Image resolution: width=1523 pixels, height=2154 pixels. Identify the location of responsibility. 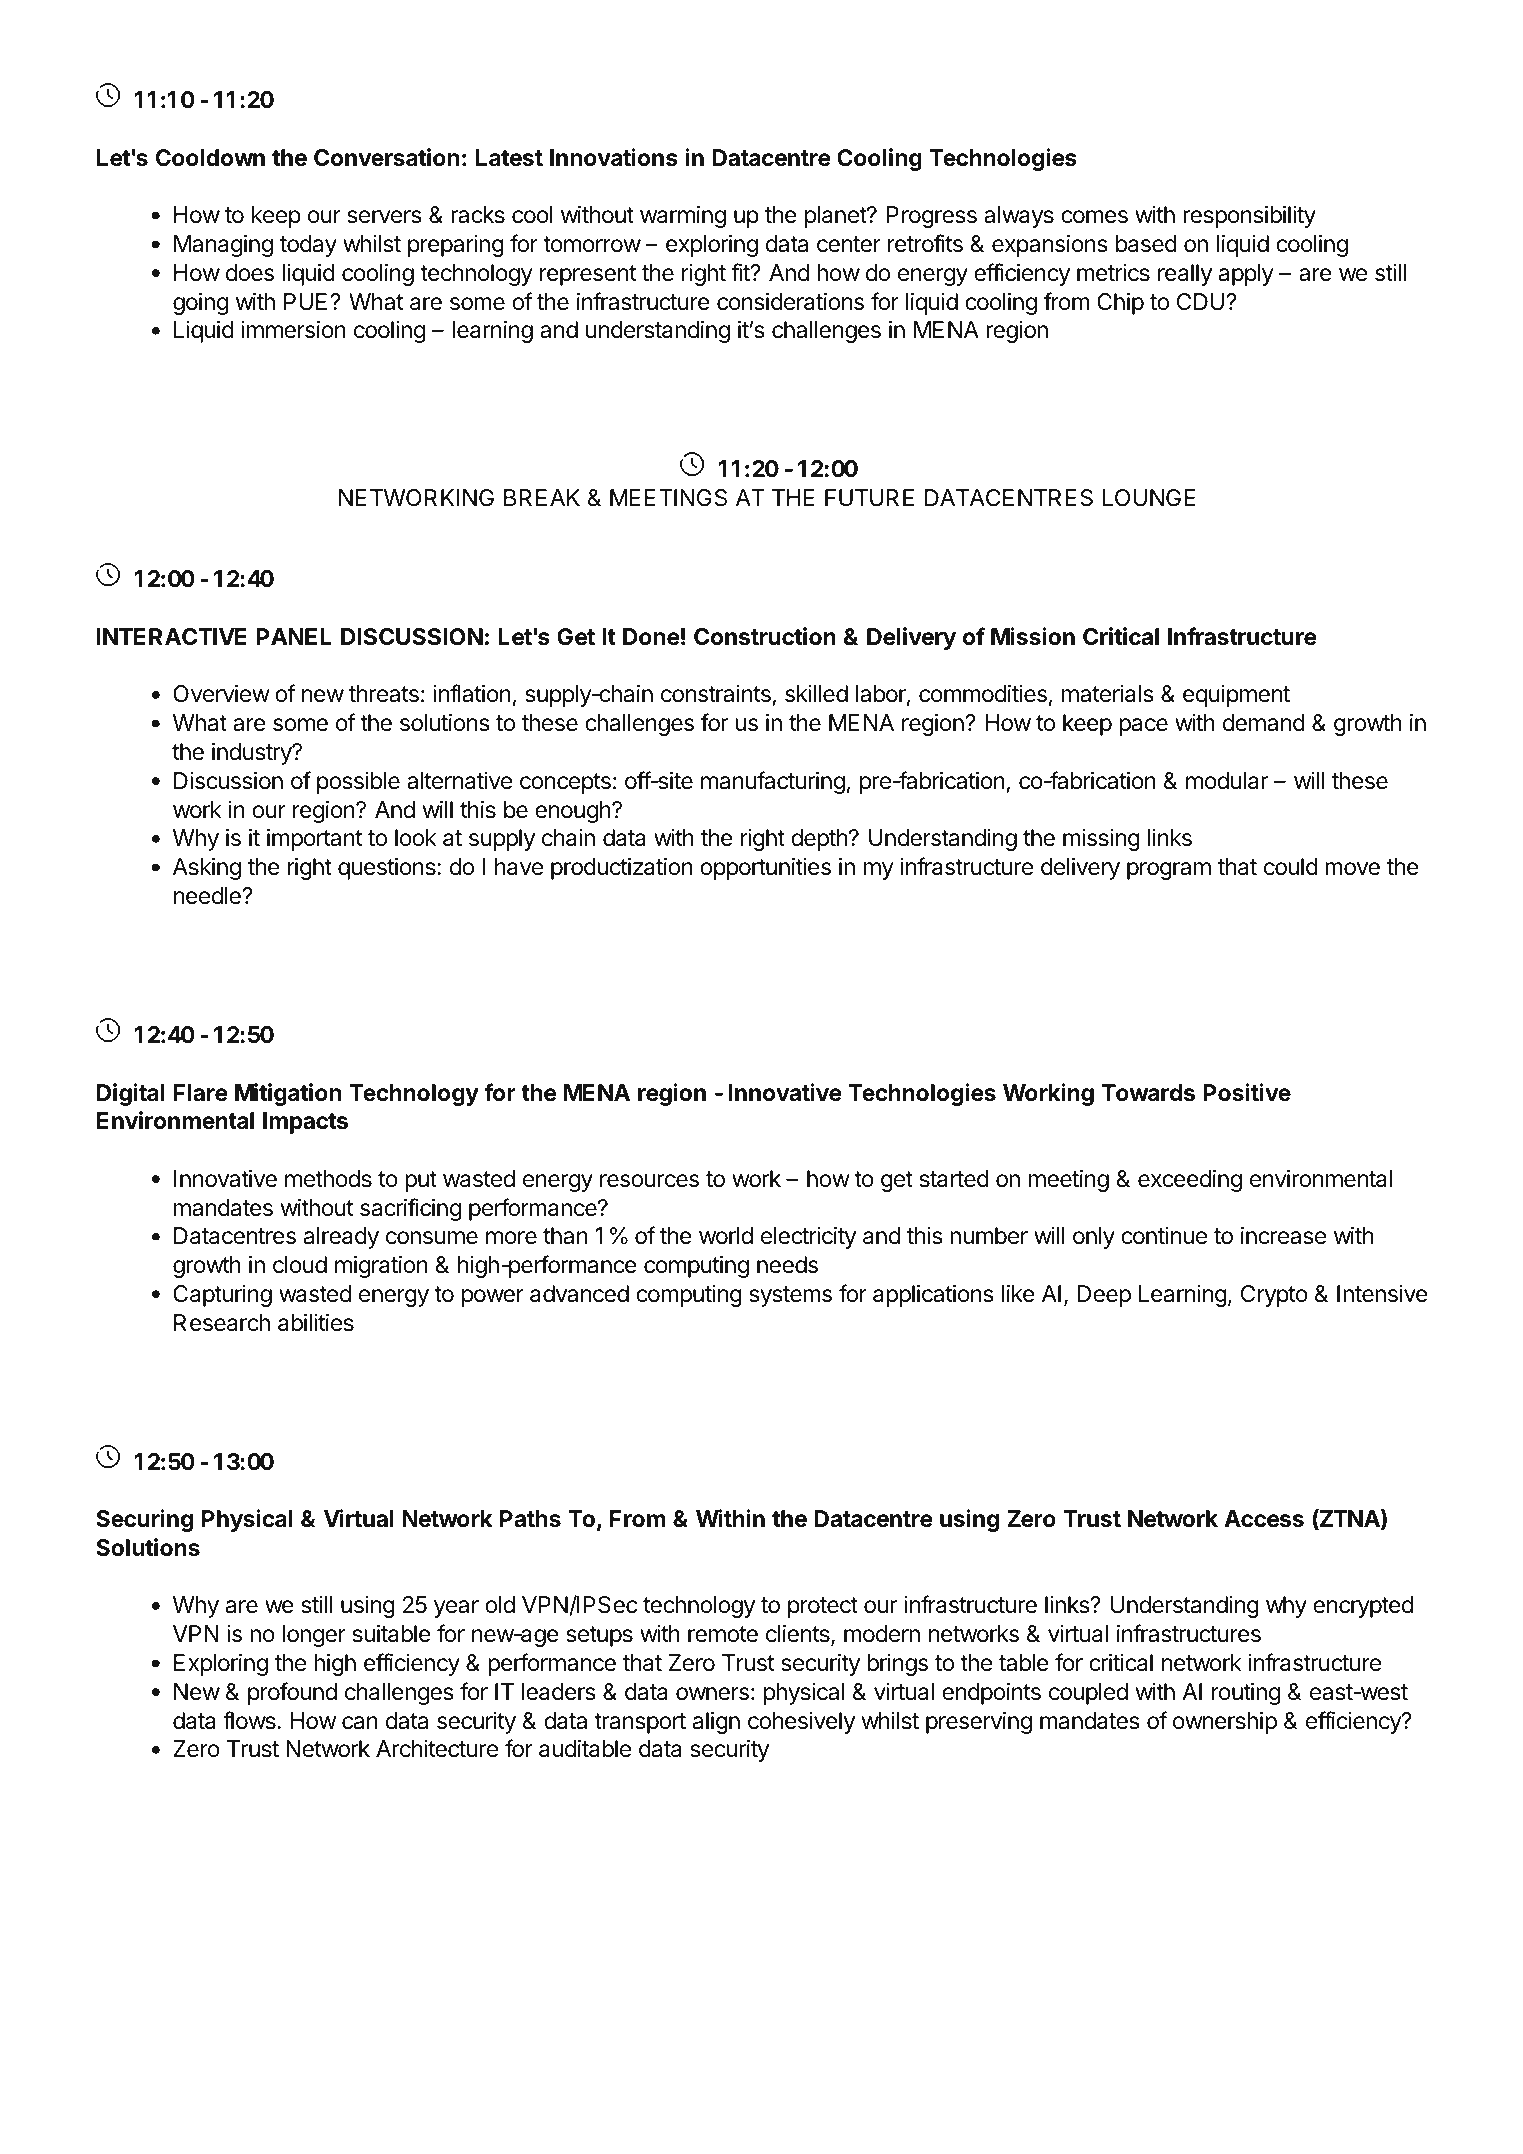
(1249, 216).
